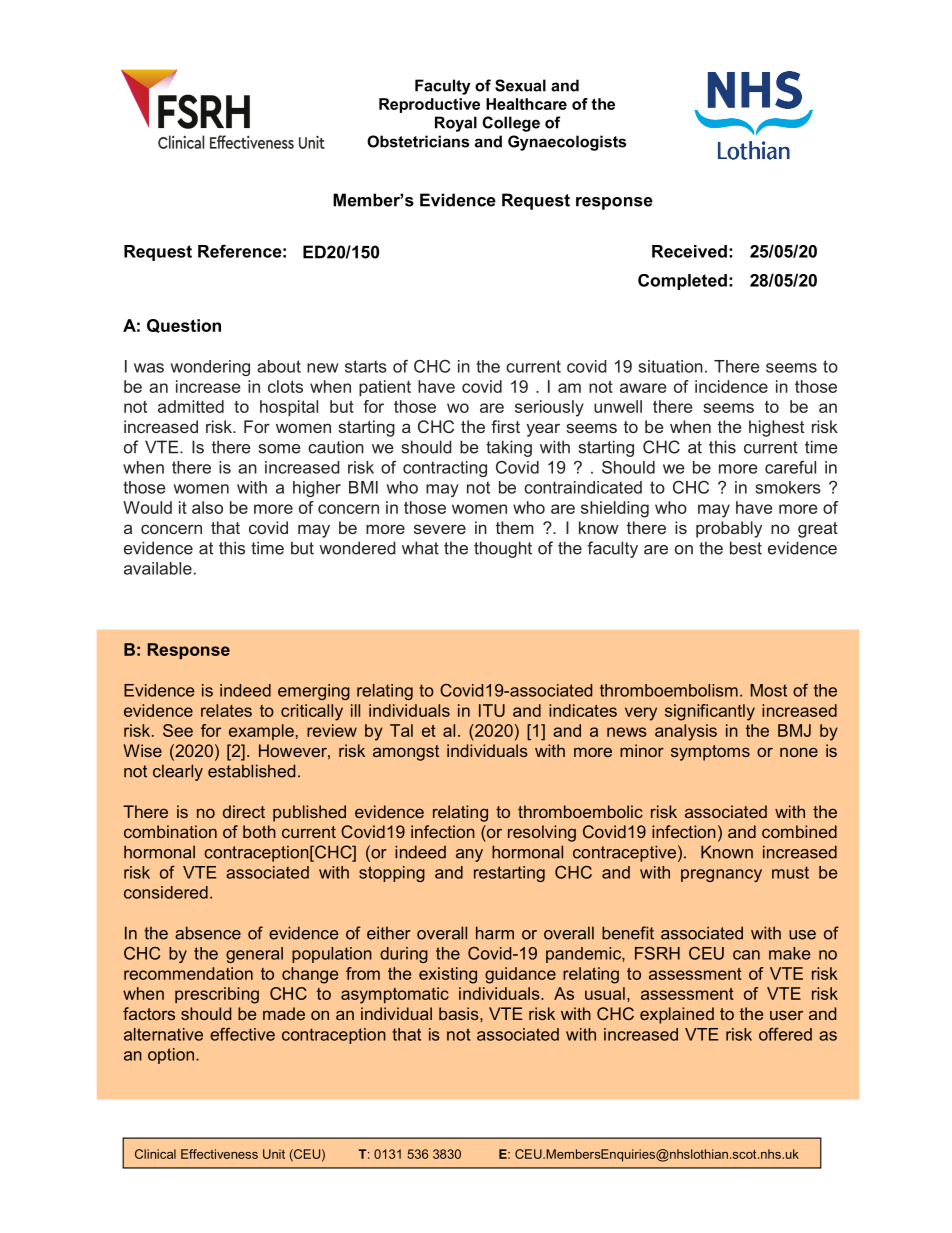 The width and height of the screenshot is (952, 1233). What do you see at coordinates (542, 833) in the screenshot?
I see `resolving` at bounding box center [542, 833].
